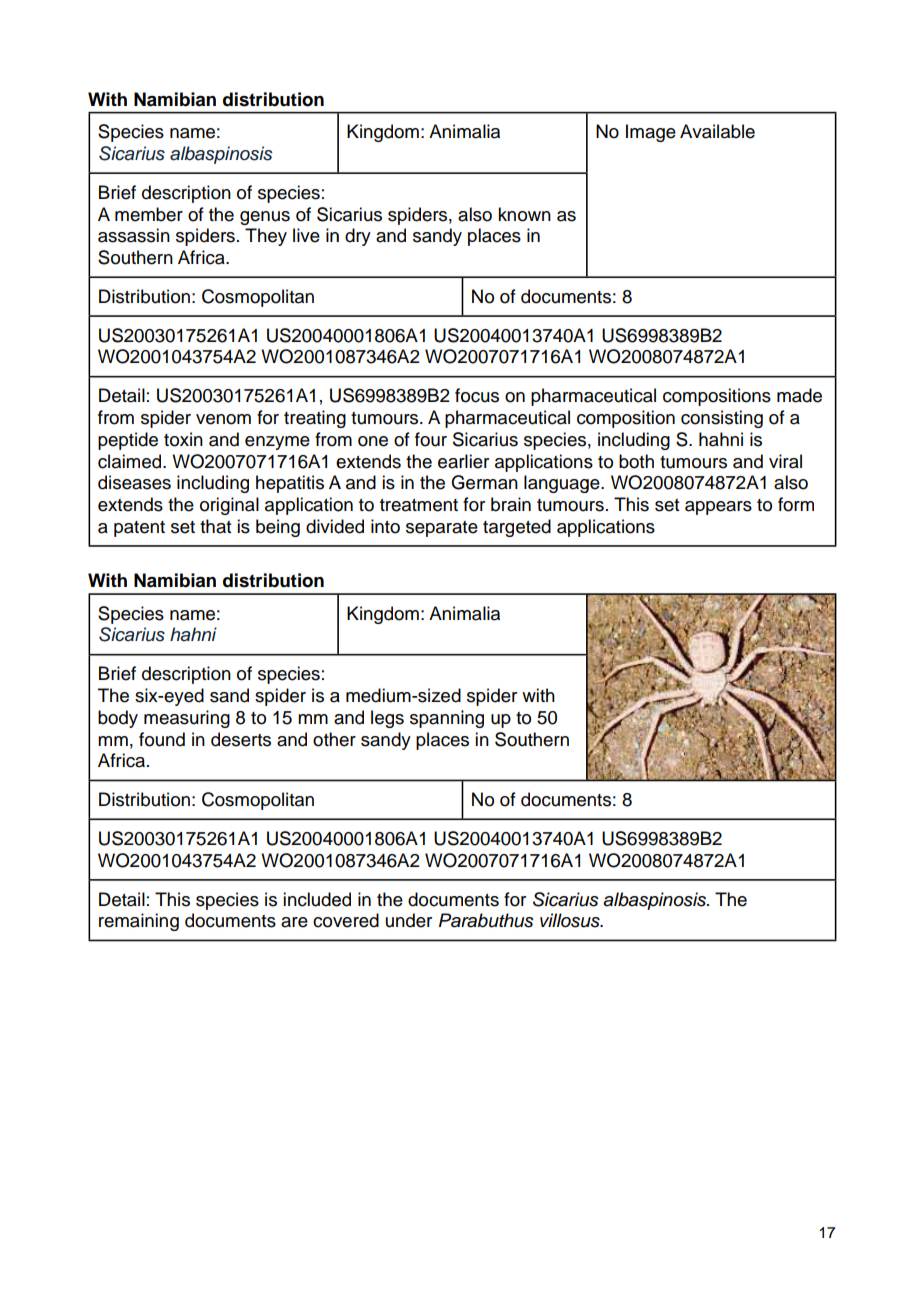 Image resolution: width=924 pixels, height=1308 pixels. What do you see at coordinates (215, 526) in the screenshot?
I see `that` at bounding box center [215, 526].
